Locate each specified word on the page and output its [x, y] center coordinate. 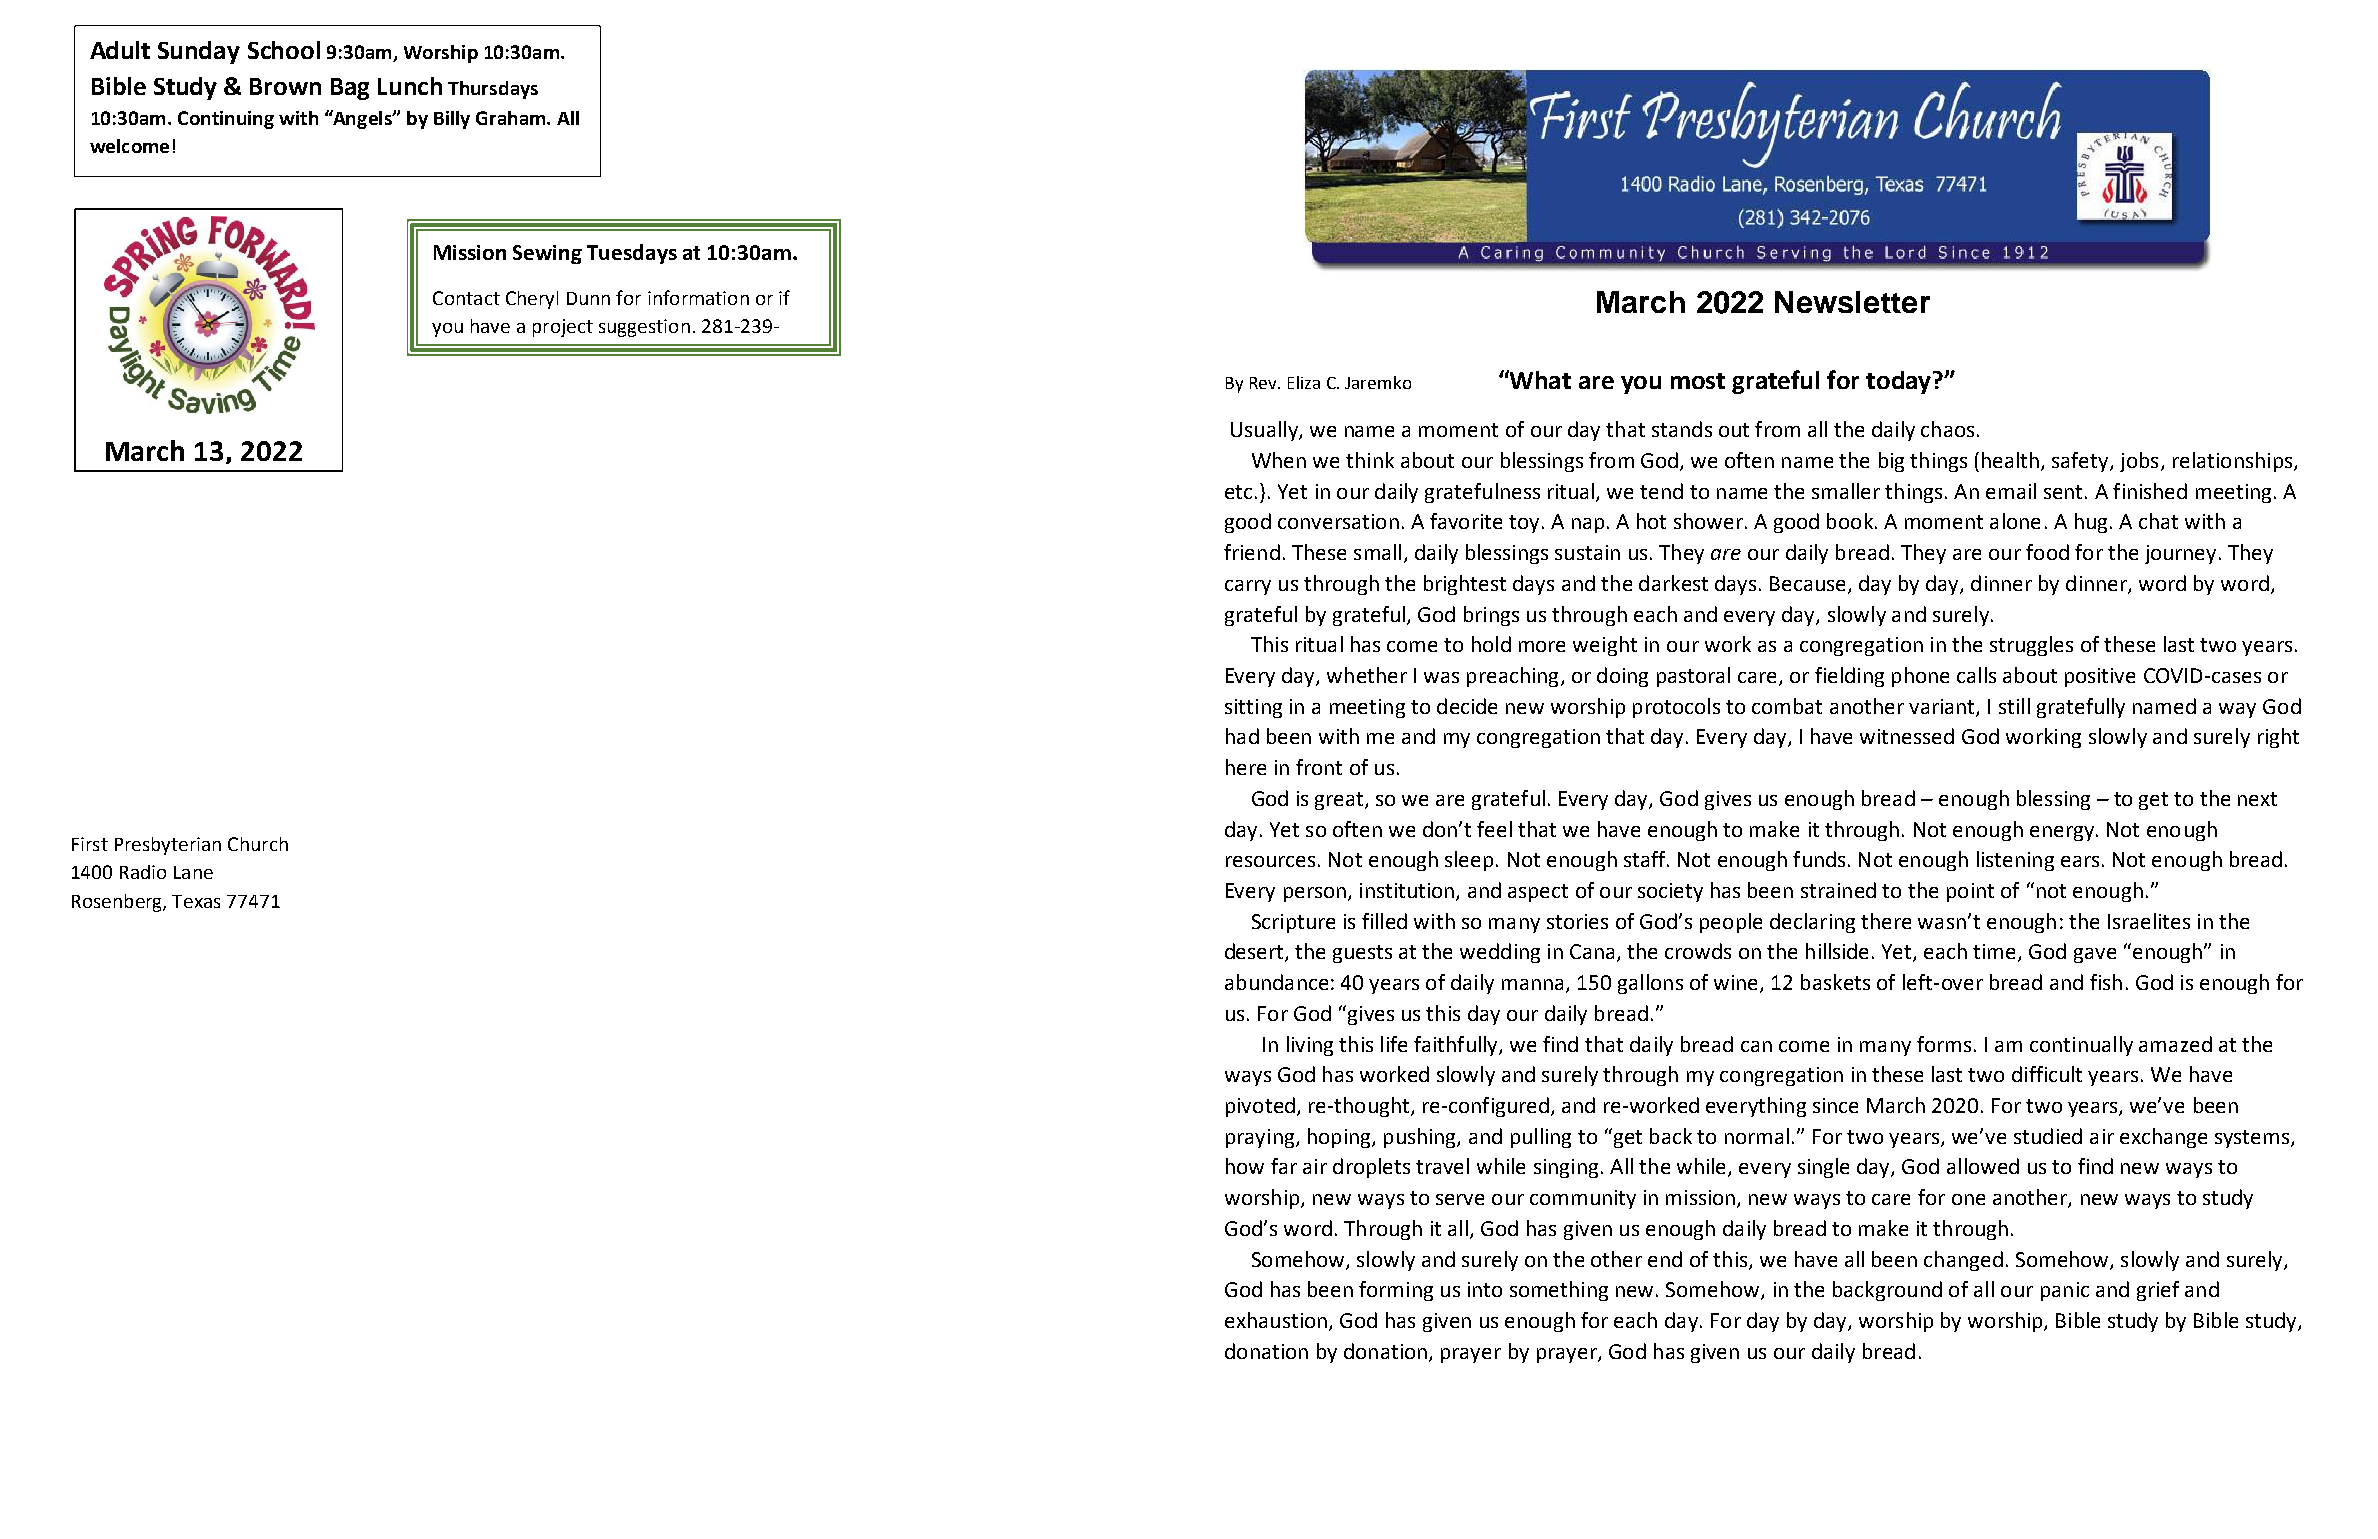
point [1970, 892]
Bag [350, 89]
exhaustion [1276, 1320]
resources [1270, 861]
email [2011, 491]
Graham [512, 118]
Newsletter [1852, 302]
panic [2065, 1291]
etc [1238, 492]
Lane [193, 872]
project [563, 328]
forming [1396, 1291]
